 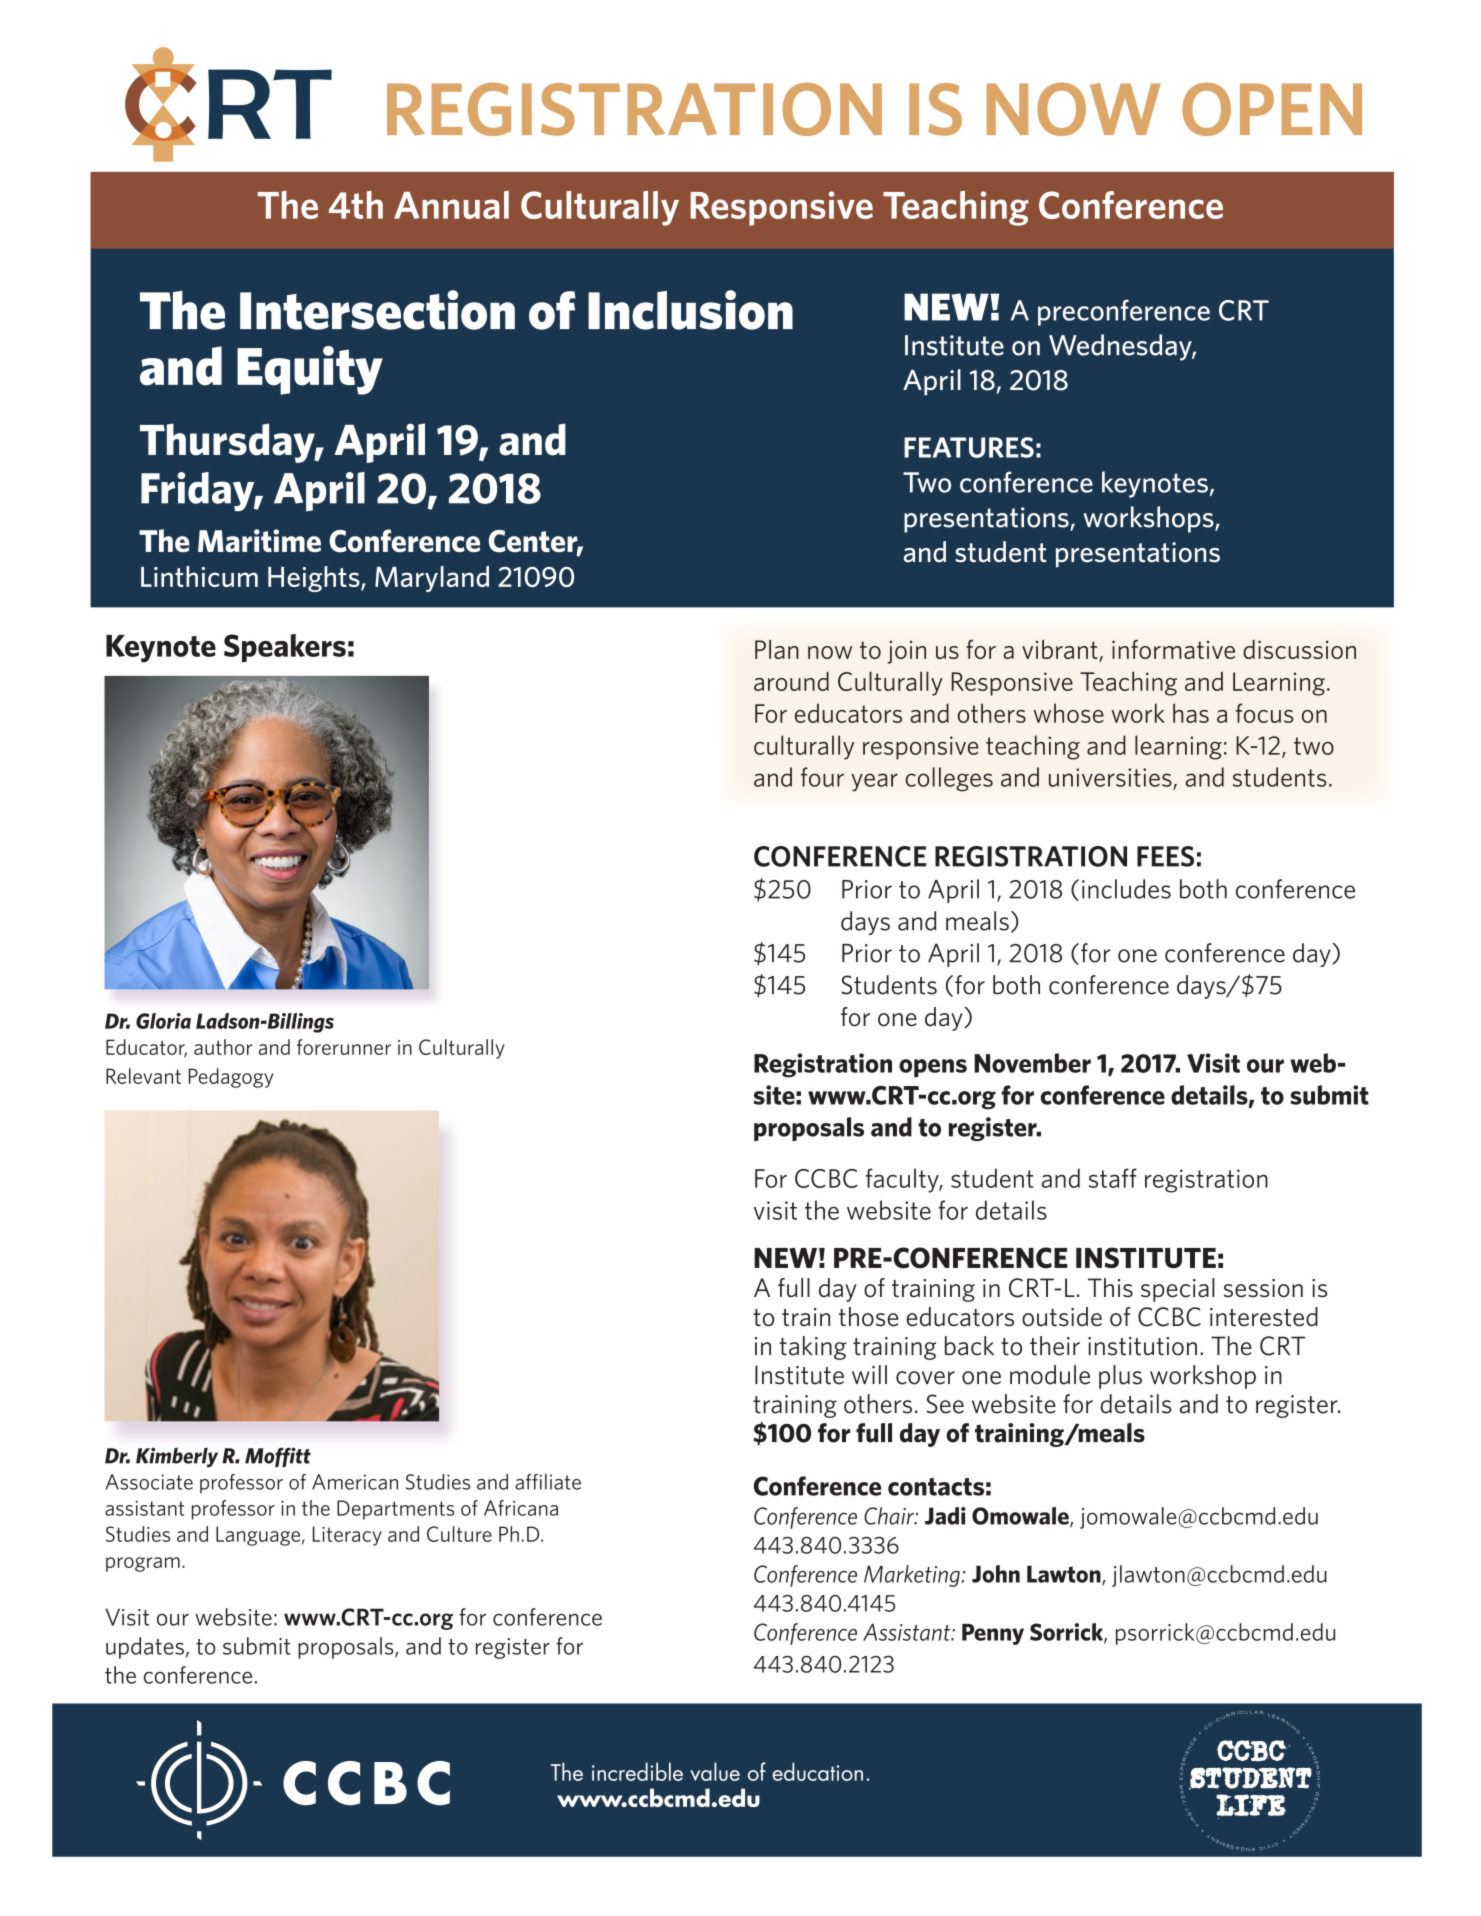 What do you see at coordinates (715, 1771) in the page?
I see `value` at bounding box center [715, 1771].
